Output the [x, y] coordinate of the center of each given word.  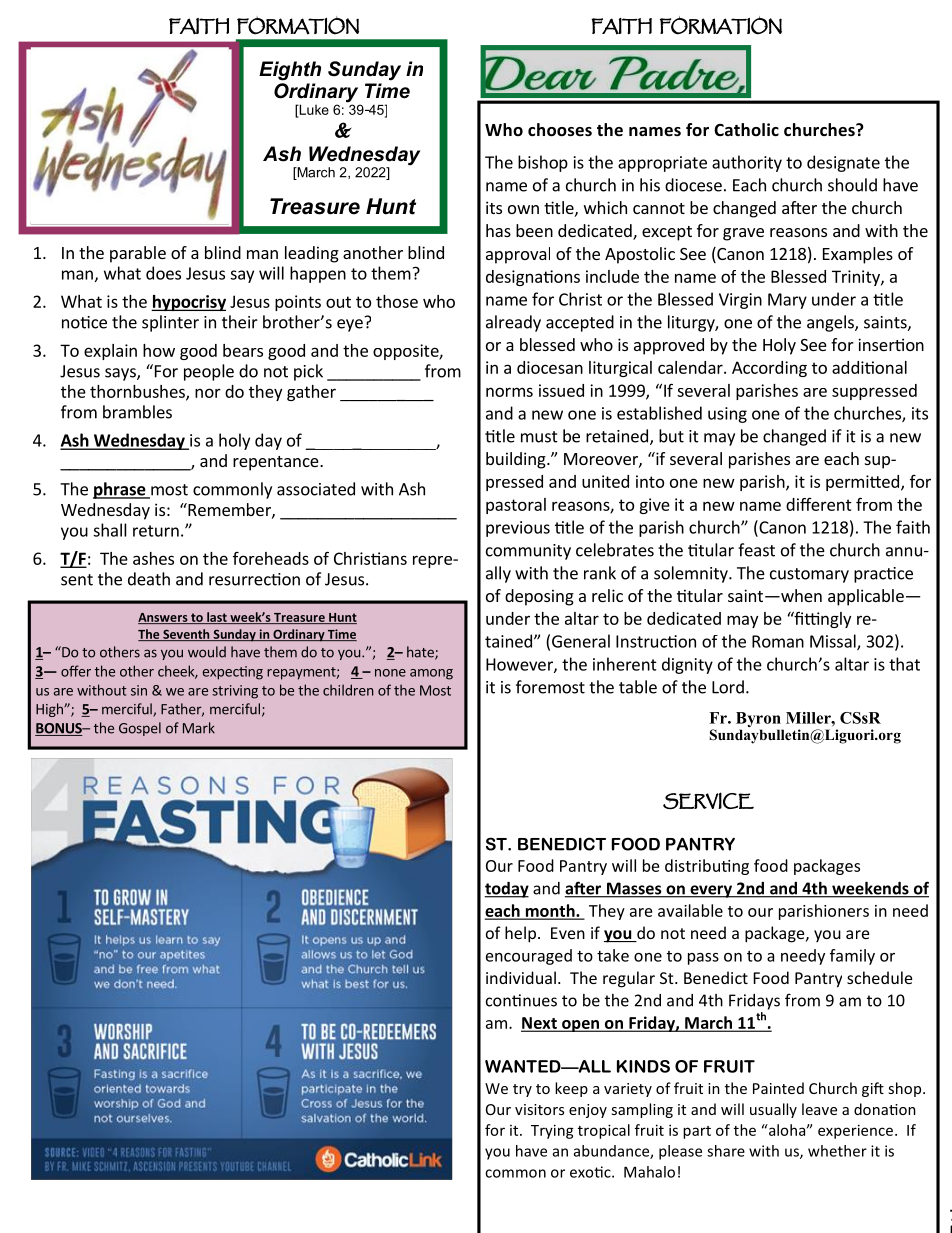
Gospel [140, 729]
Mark [199, 728]
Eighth [290, 71]
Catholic [746, 129]
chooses [560, 130]
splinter [170, 323]
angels [831, 323]
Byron [759, 721]
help [520, 934]
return [156, 531]
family [852, 957]
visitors [539, 1109]
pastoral [516, 506]
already [513, 323]
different [819, 504]
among [431, 674]
